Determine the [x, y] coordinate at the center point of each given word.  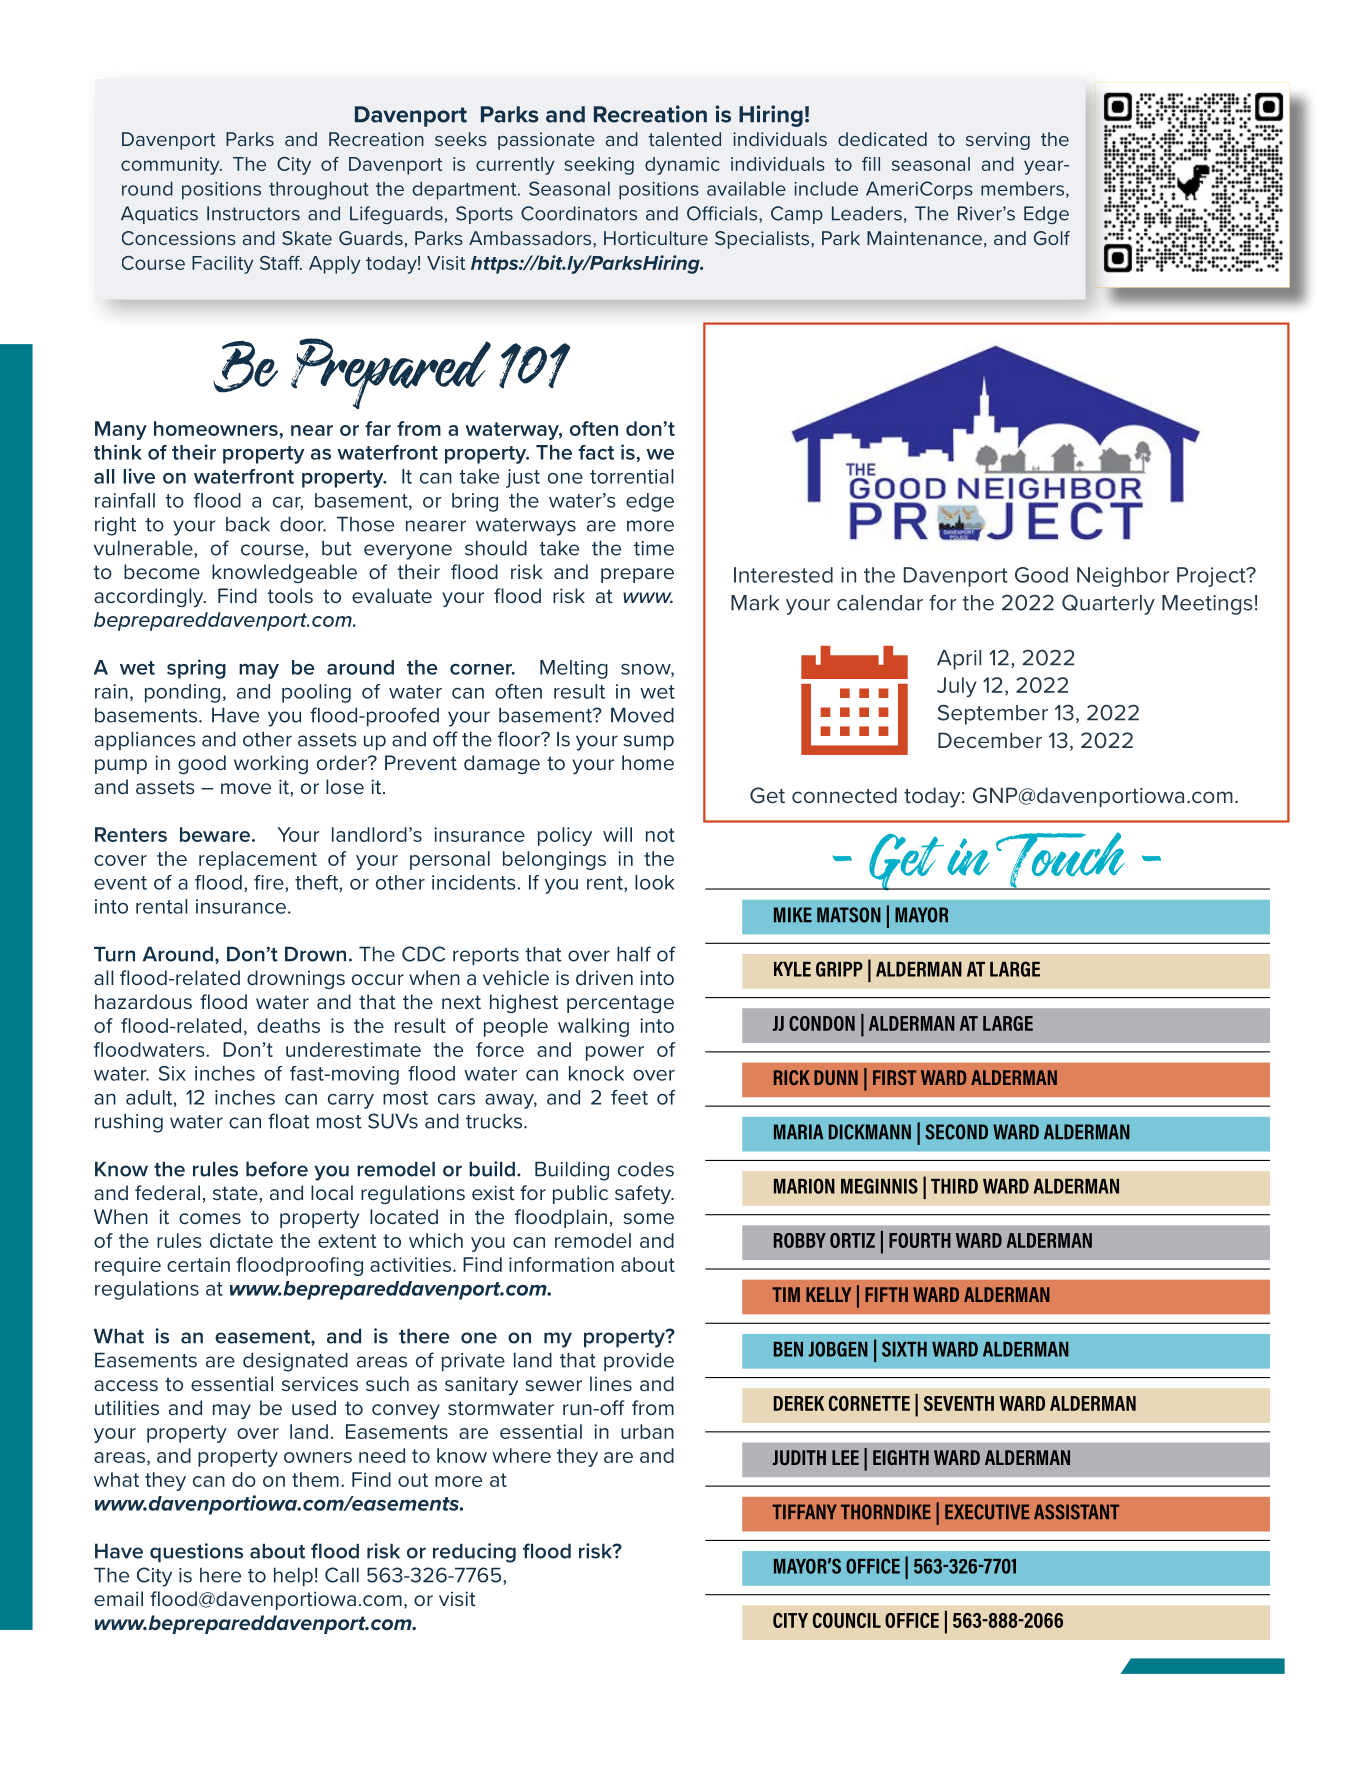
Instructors [253, 213]
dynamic [682, 166]
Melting [574, 669]
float [289, 1121]
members [1024, 189]
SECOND [956, 1132]
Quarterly [1108, 604]
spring [196, 669]
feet [629, 1097]
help [293, 1577]
